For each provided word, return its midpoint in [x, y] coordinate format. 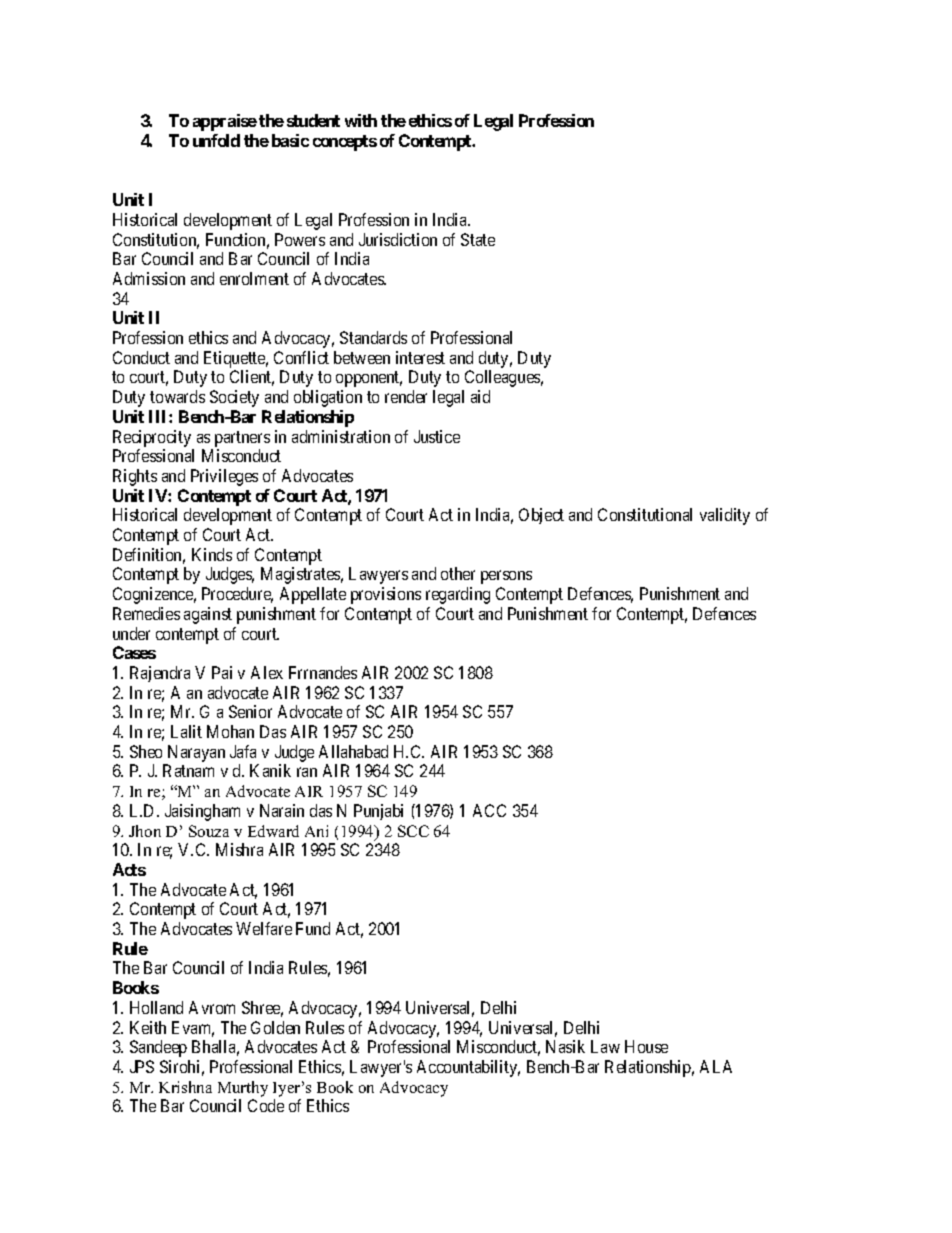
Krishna [185, 1087]
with [361, 120]
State [478, 239]
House [646, 1046]
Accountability [468, 1068]
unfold [216, 140]
